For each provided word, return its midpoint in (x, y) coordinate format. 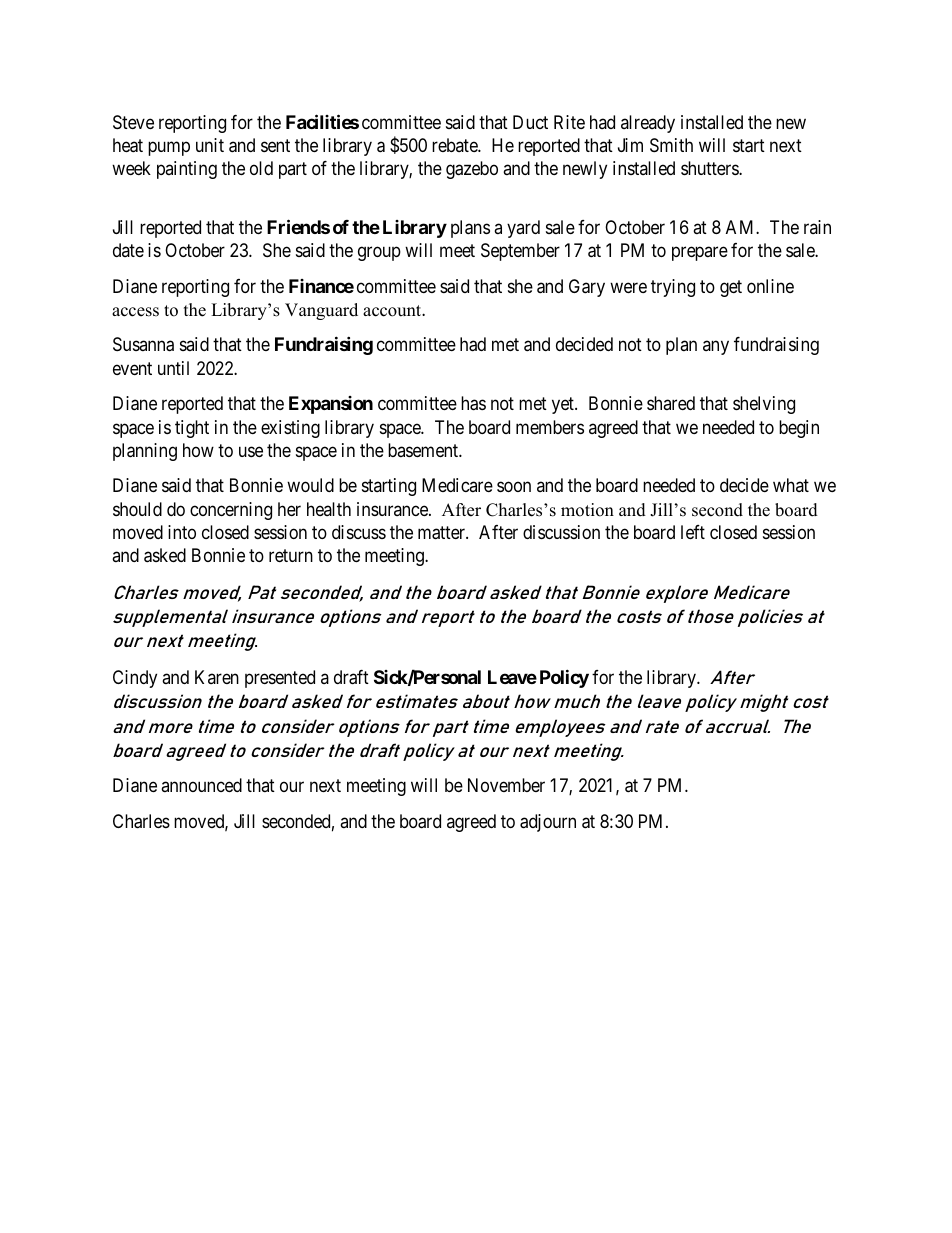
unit (210, 145)
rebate (455, 145)
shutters (710, 168)
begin (799, 429)
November (506, 785)
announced (201, 785)
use (251, 451)
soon (514, 487)
